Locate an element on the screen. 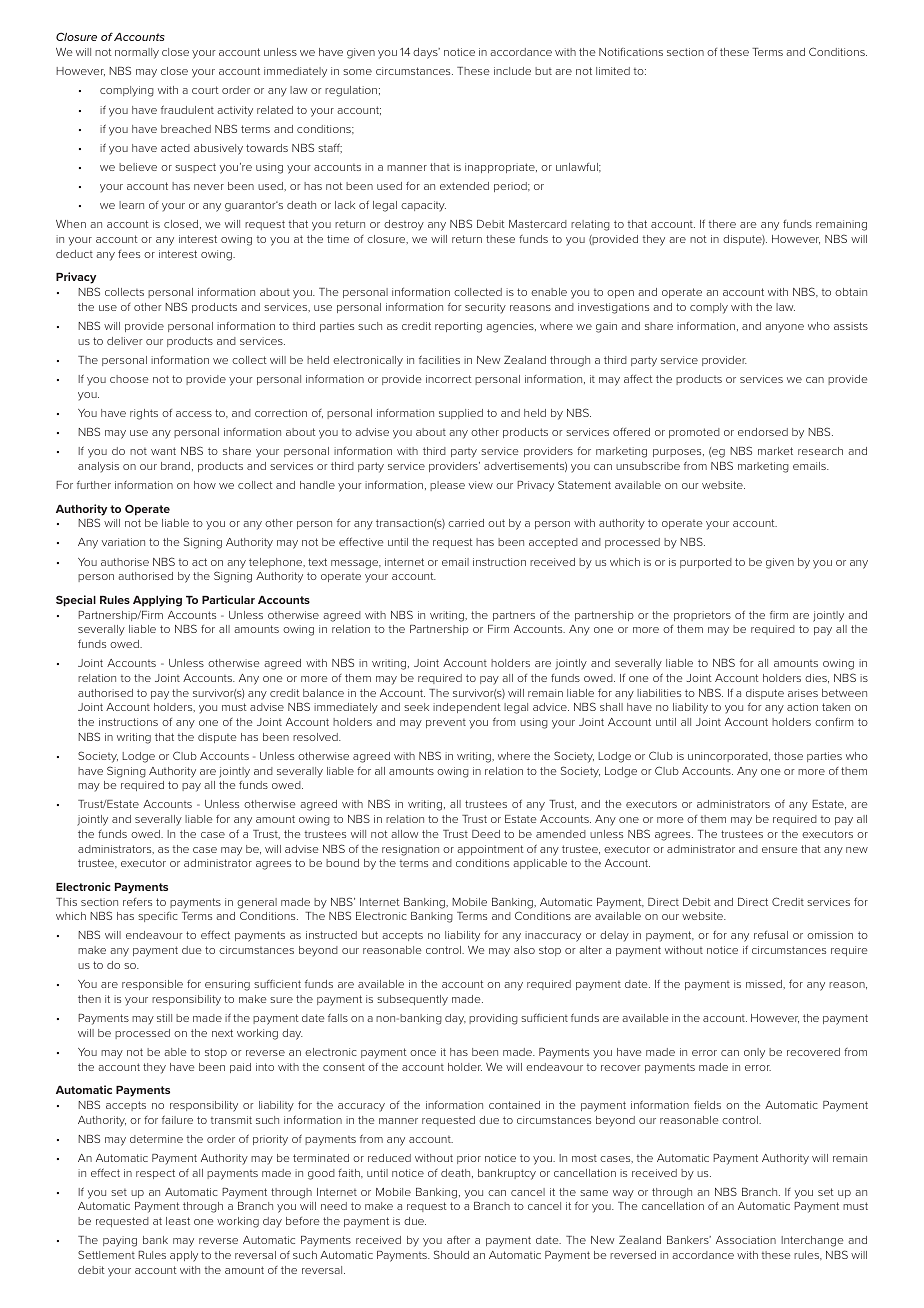 The height and width of the screenshot is (1308, 924). refers is located at coordinates (137, 902).
